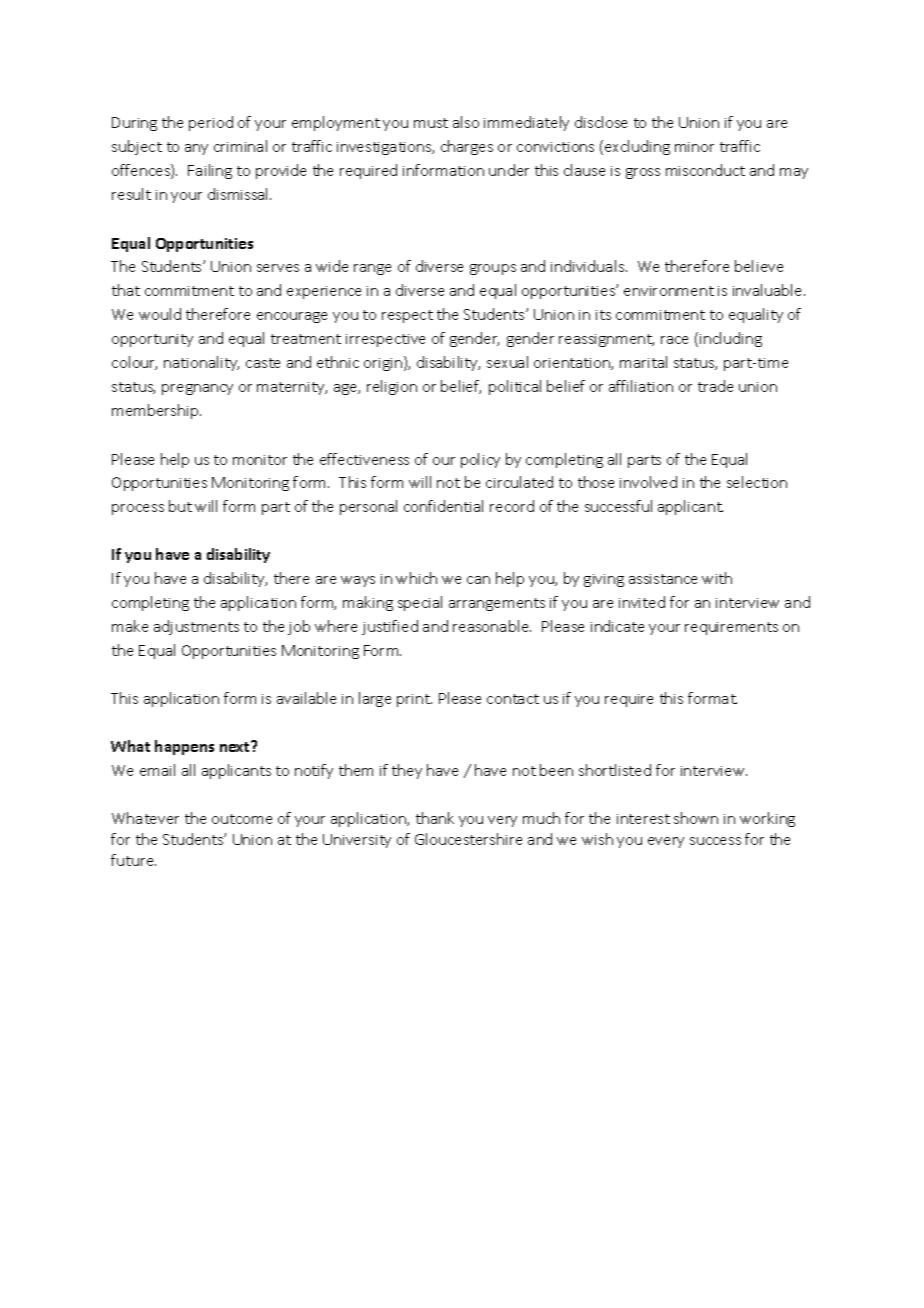 The width and height of the screenshot is (924, 1308). What do you see at coordinates (242, 819) in the screenshot?
I see `outcome` at bounding box center [242, 819].
